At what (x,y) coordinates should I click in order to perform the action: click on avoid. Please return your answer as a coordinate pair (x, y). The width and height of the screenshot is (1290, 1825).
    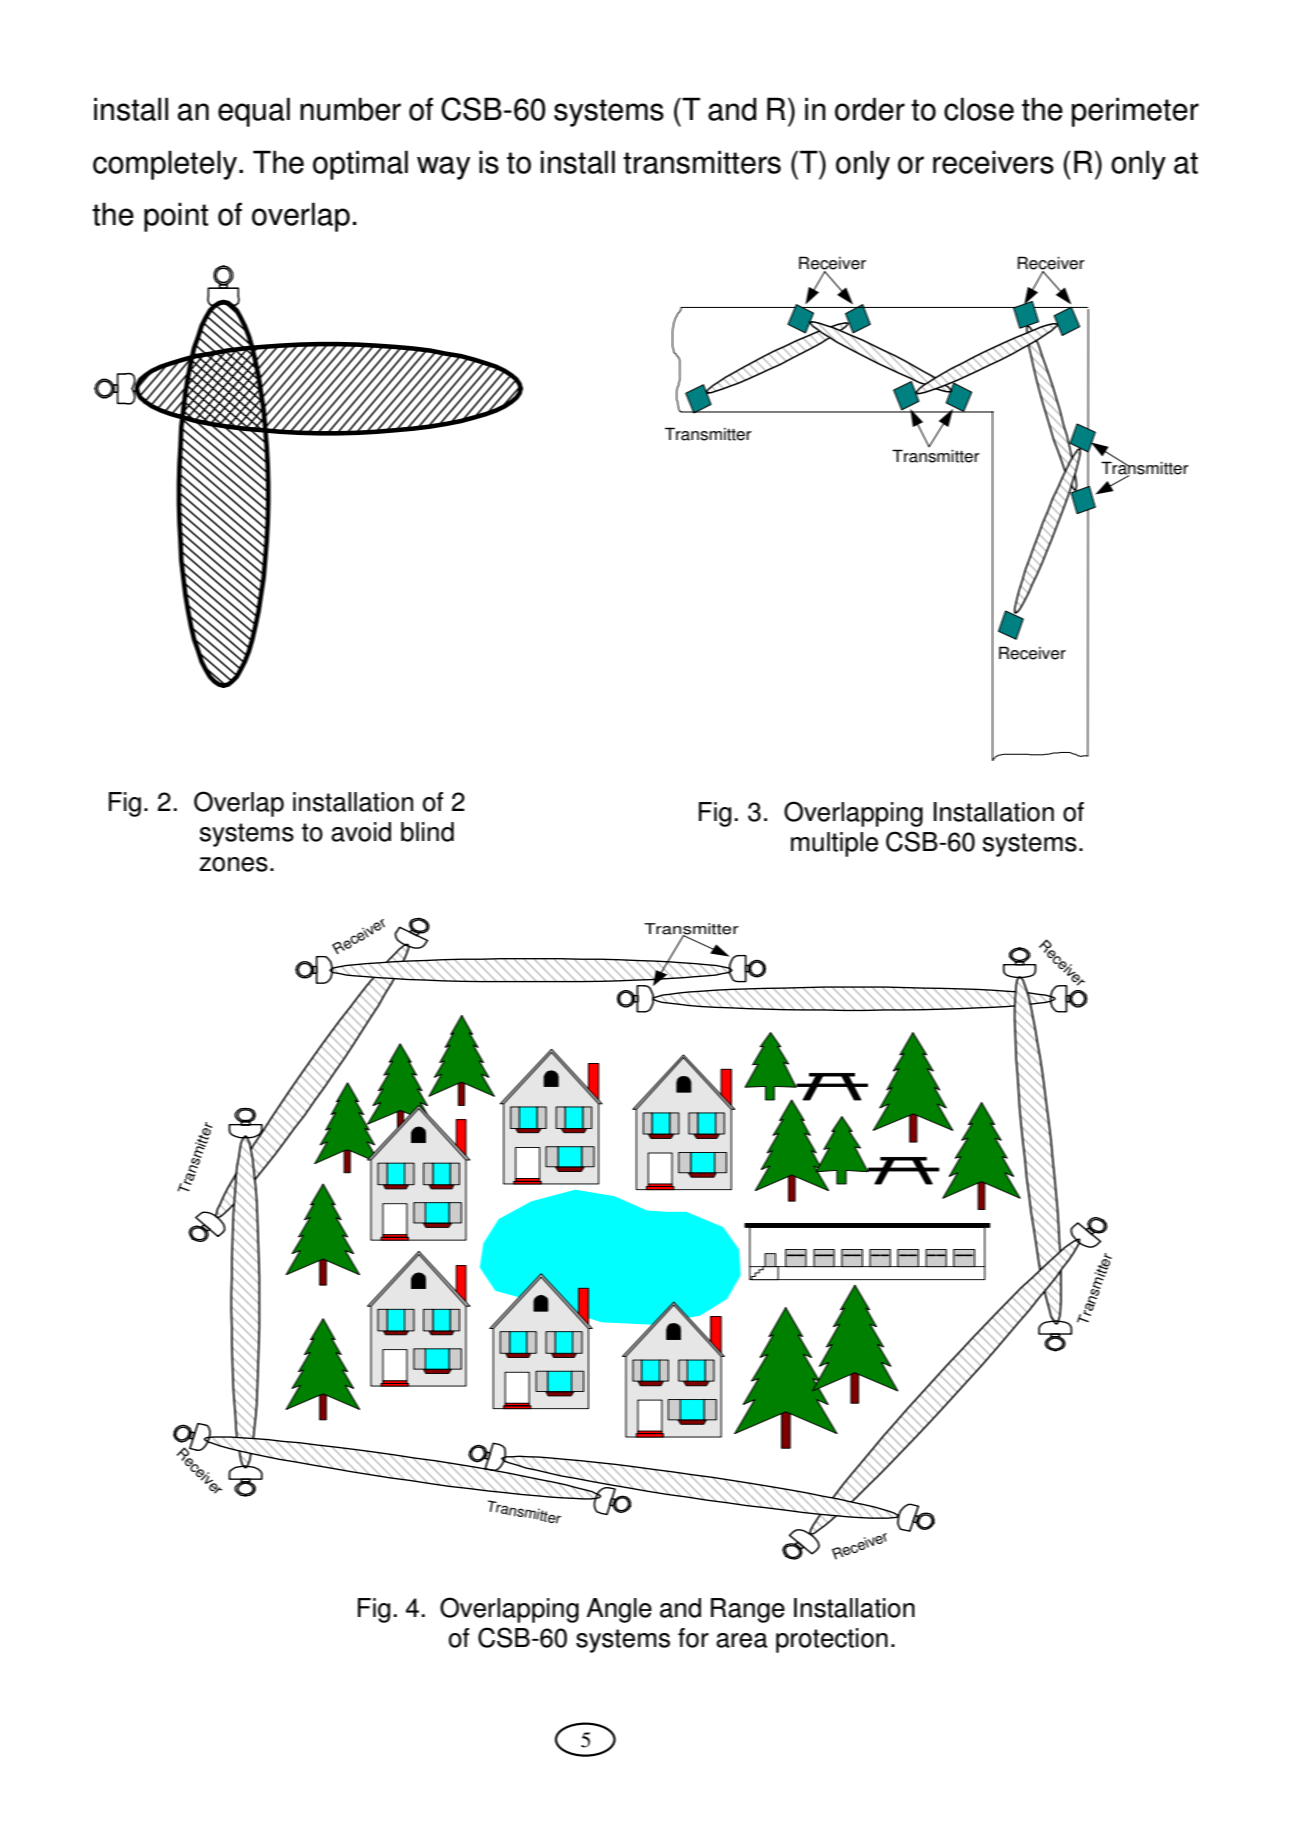
    Looking at the image, I should click on (361, 832).
